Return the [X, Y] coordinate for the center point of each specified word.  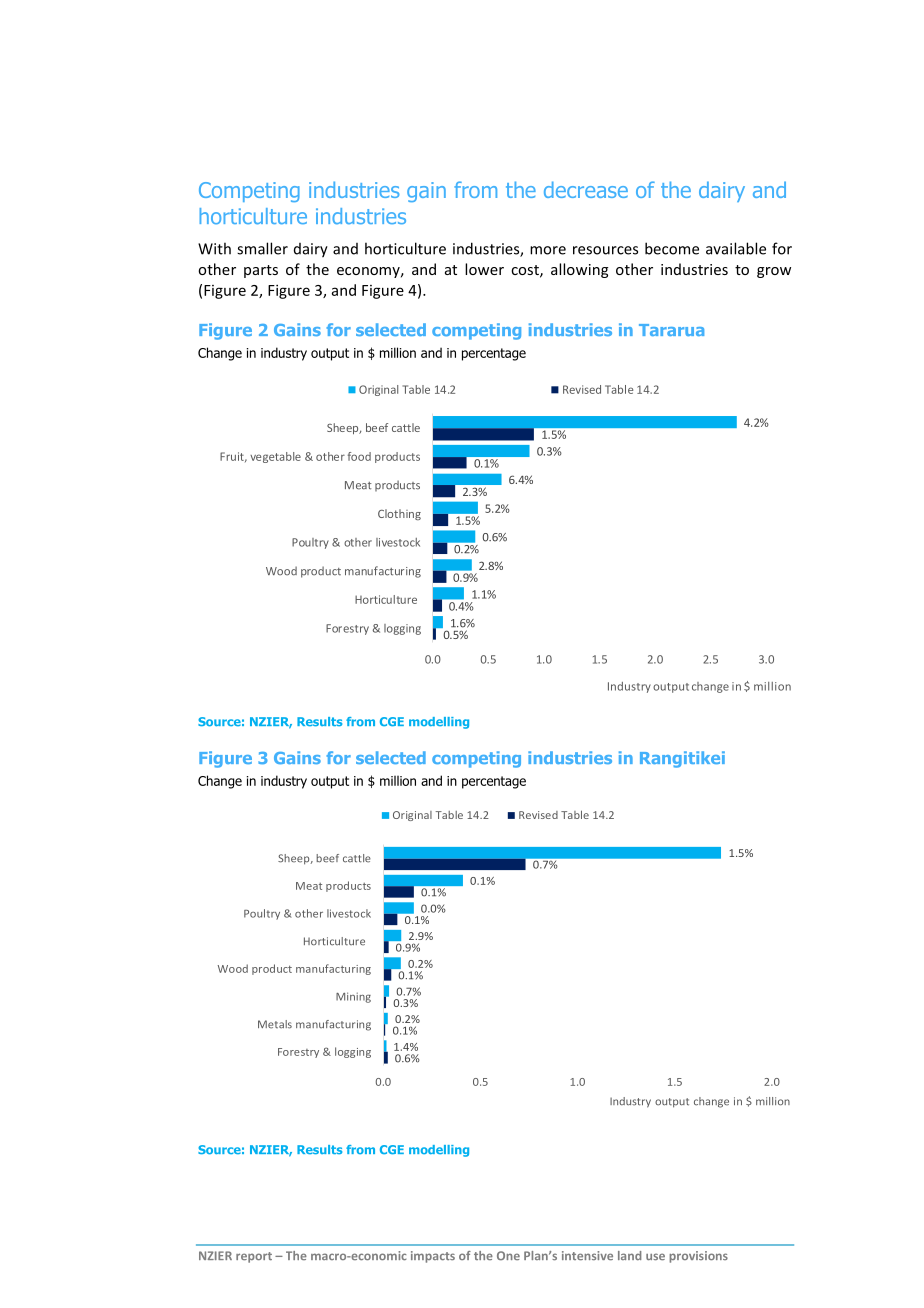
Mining [353, 997]
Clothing [399, 514]
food [359, 456]
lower [484, 269]
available [736, 248]
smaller [262, 248]
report [254, 1257]
